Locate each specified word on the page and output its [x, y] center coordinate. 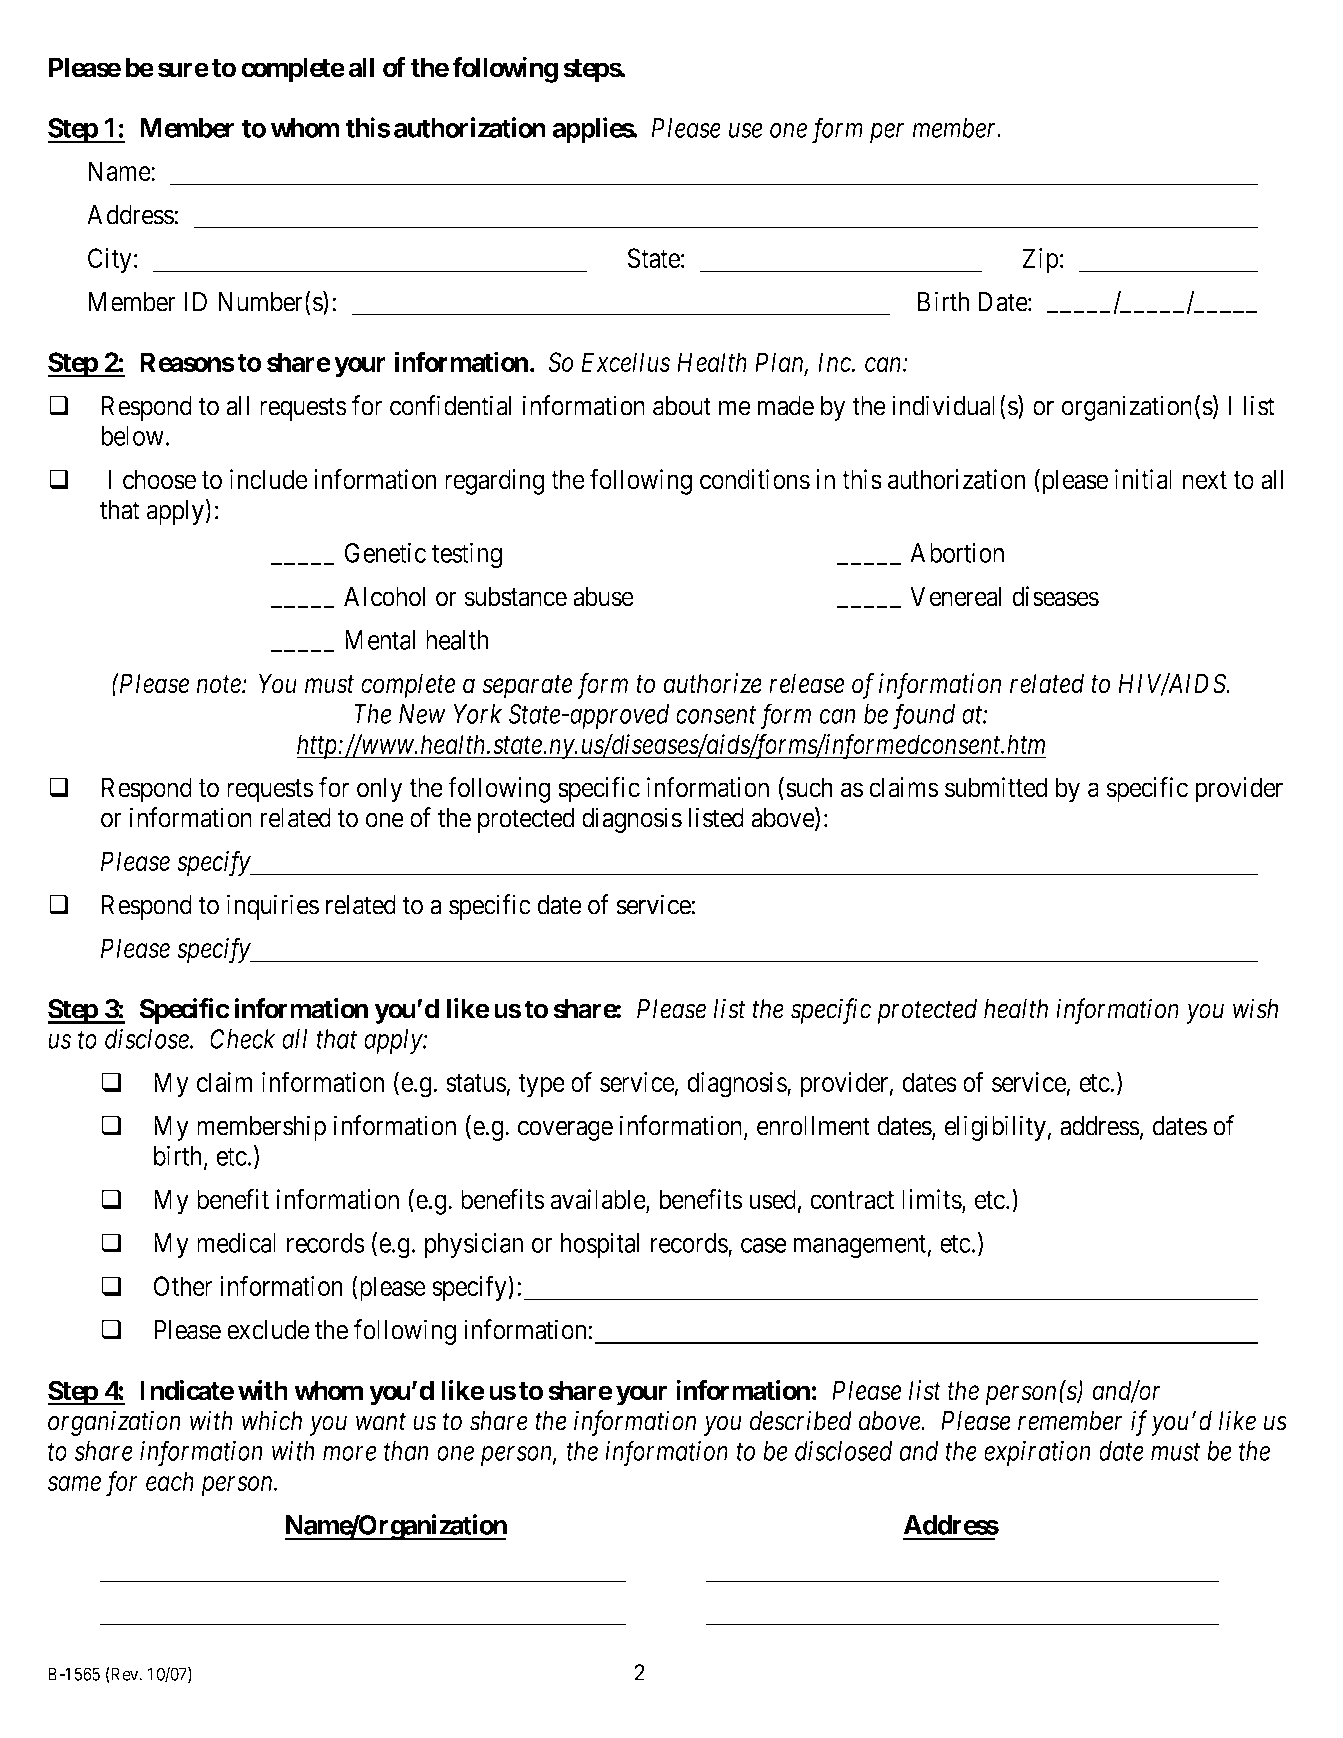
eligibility [995, 1128]
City [110, 261]
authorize [712, 683]
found [924, 716]
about [682, 406]
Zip [1040, 261]
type [541, 1086]
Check [242, 1039]
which [272, 1420]
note [219, 685]
